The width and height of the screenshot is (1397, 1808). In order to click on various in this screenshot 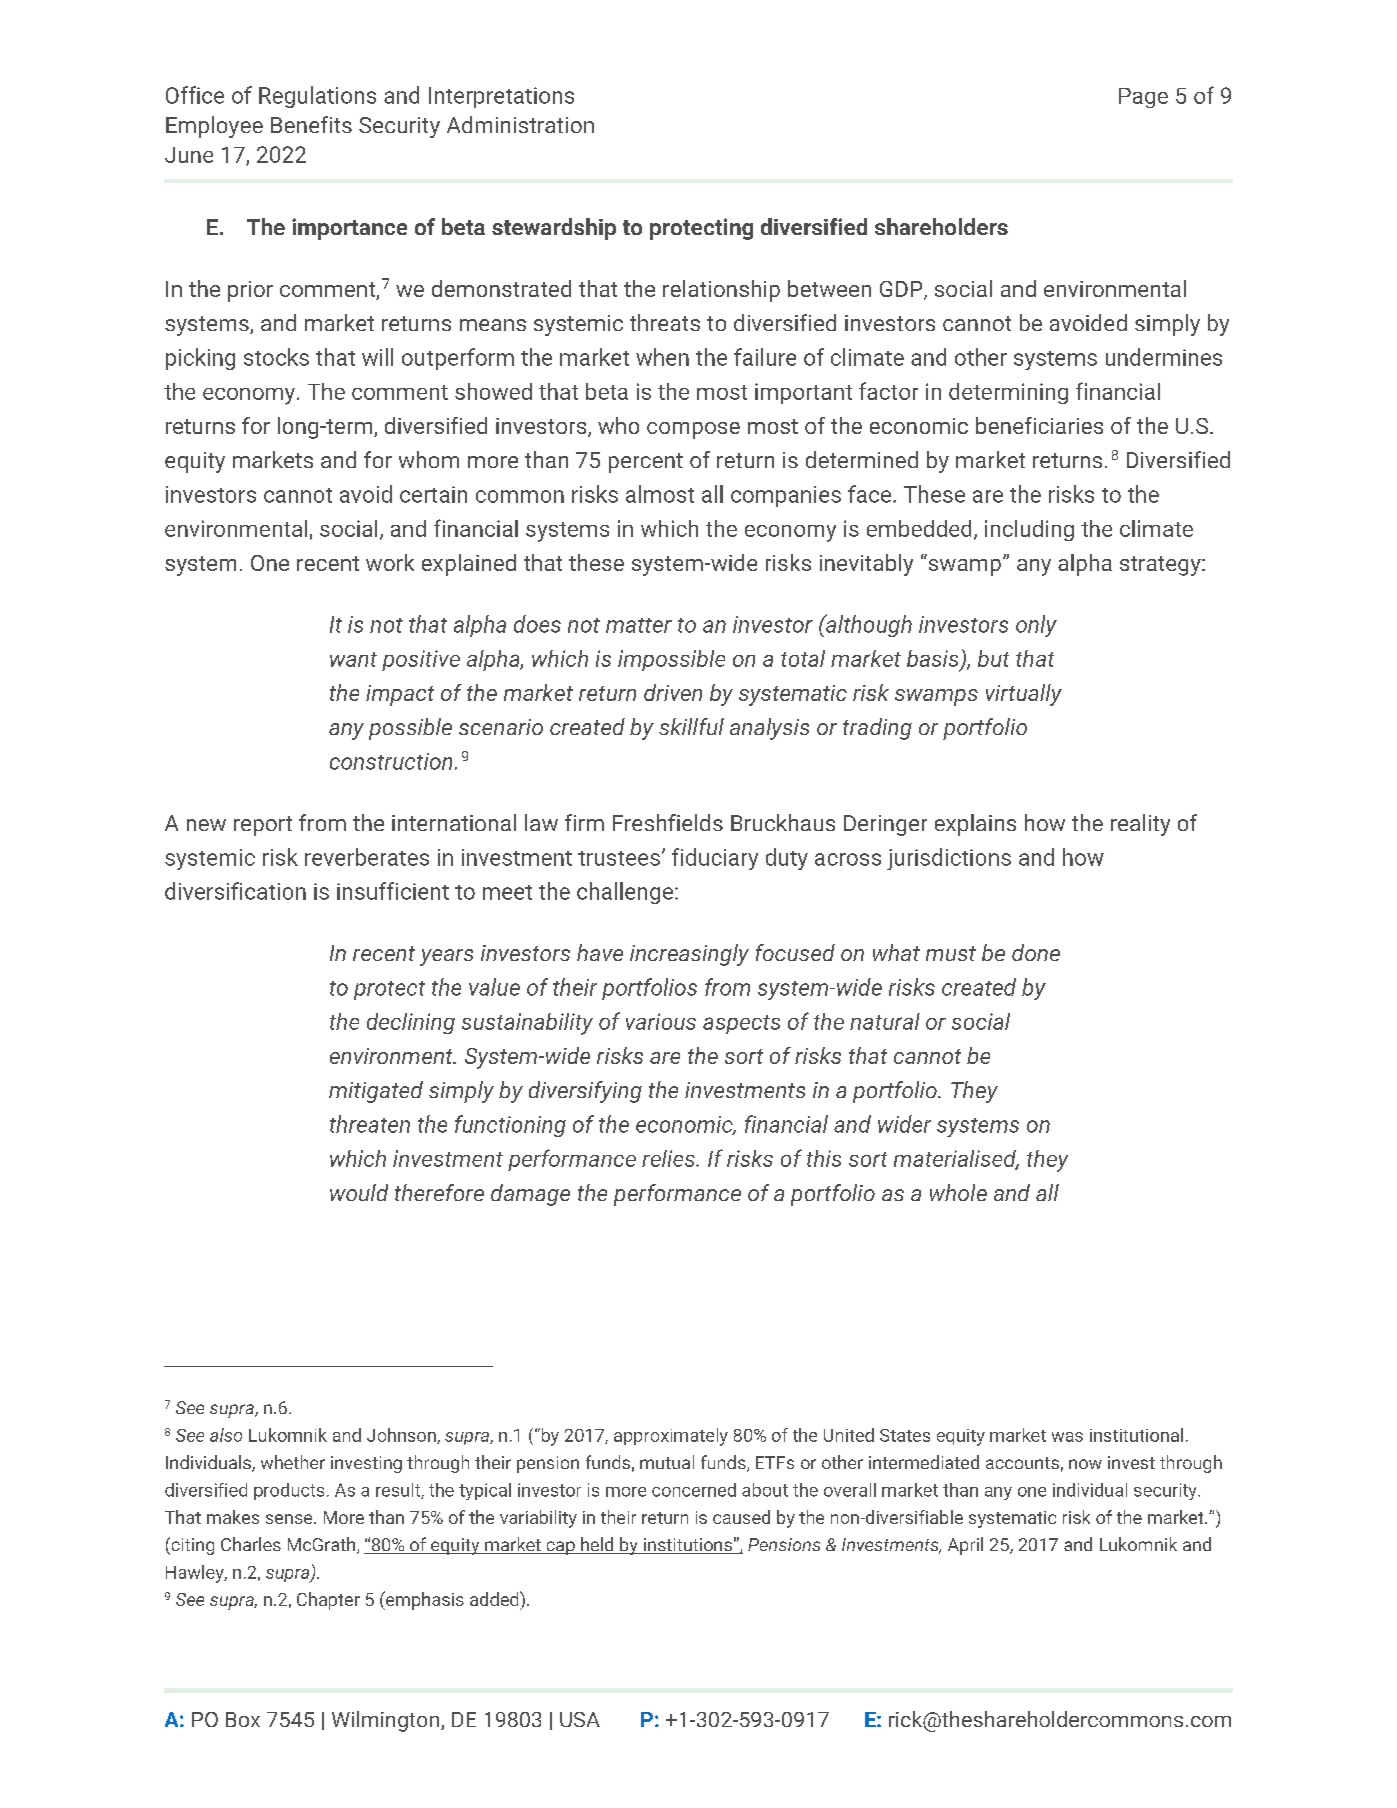, I will do `click(661, 1021)`.
